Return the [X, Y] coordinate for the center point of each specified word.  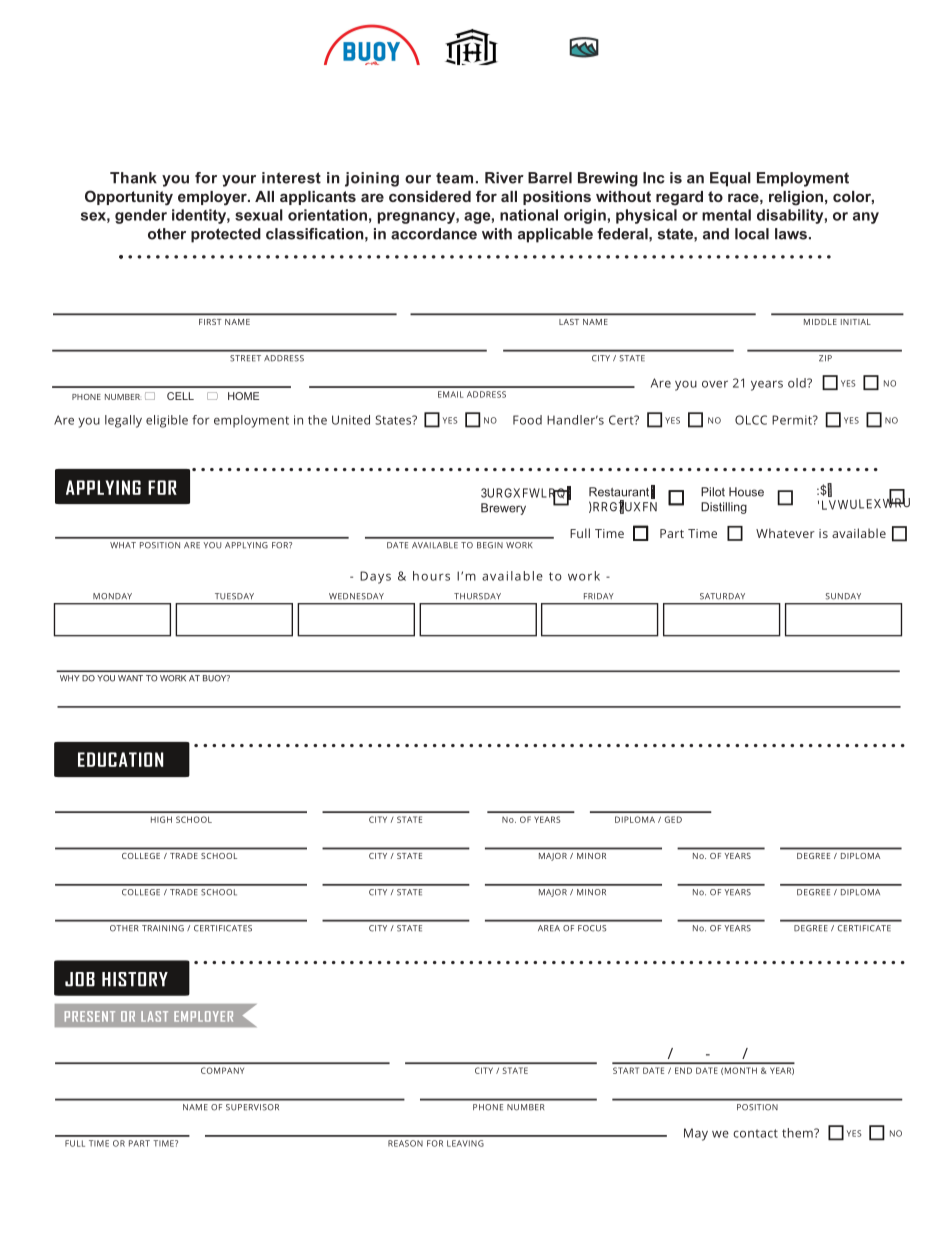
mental [726, 215]
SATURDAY [722, 596]
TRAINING [163, 928]
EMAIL [451, 394]
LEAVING [465, 1143]
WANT [130, 678]
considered [430, 196]
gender [141, 216]
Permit [793, 420]
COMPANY [222, 1070]
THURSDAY [477, 596]
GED [673, 819]
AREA [549, 928]
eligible [167, 421]
